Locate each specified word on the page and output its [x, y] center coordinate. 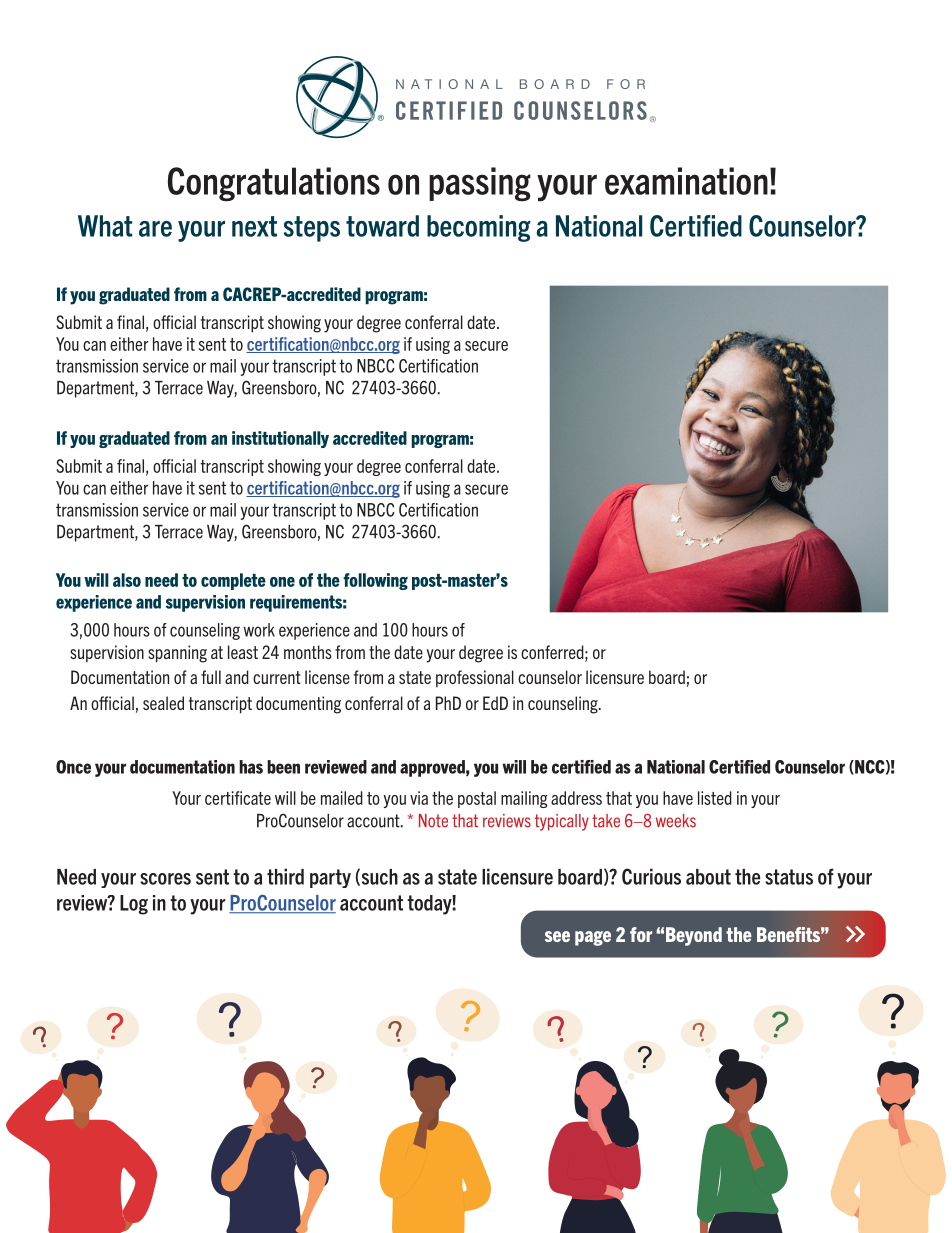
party [330, 878]
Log [134, 905]
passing [480, 184]
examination [686, 181]
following [375, 581]
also [127, 580]
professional [475, 678]
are [155, 229]
